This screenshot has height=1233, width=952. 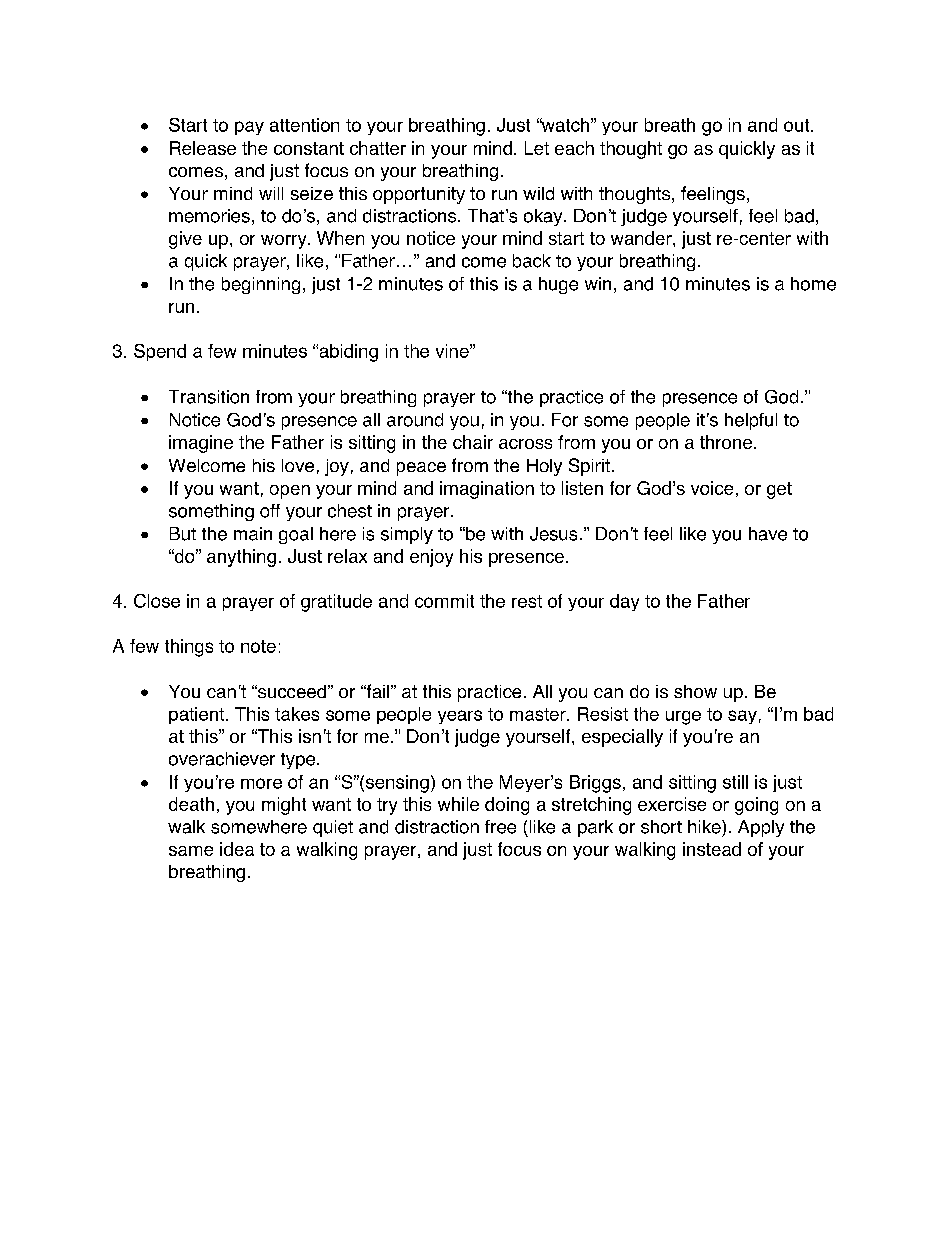 I want to click on out, so click(x=798, y=125).
